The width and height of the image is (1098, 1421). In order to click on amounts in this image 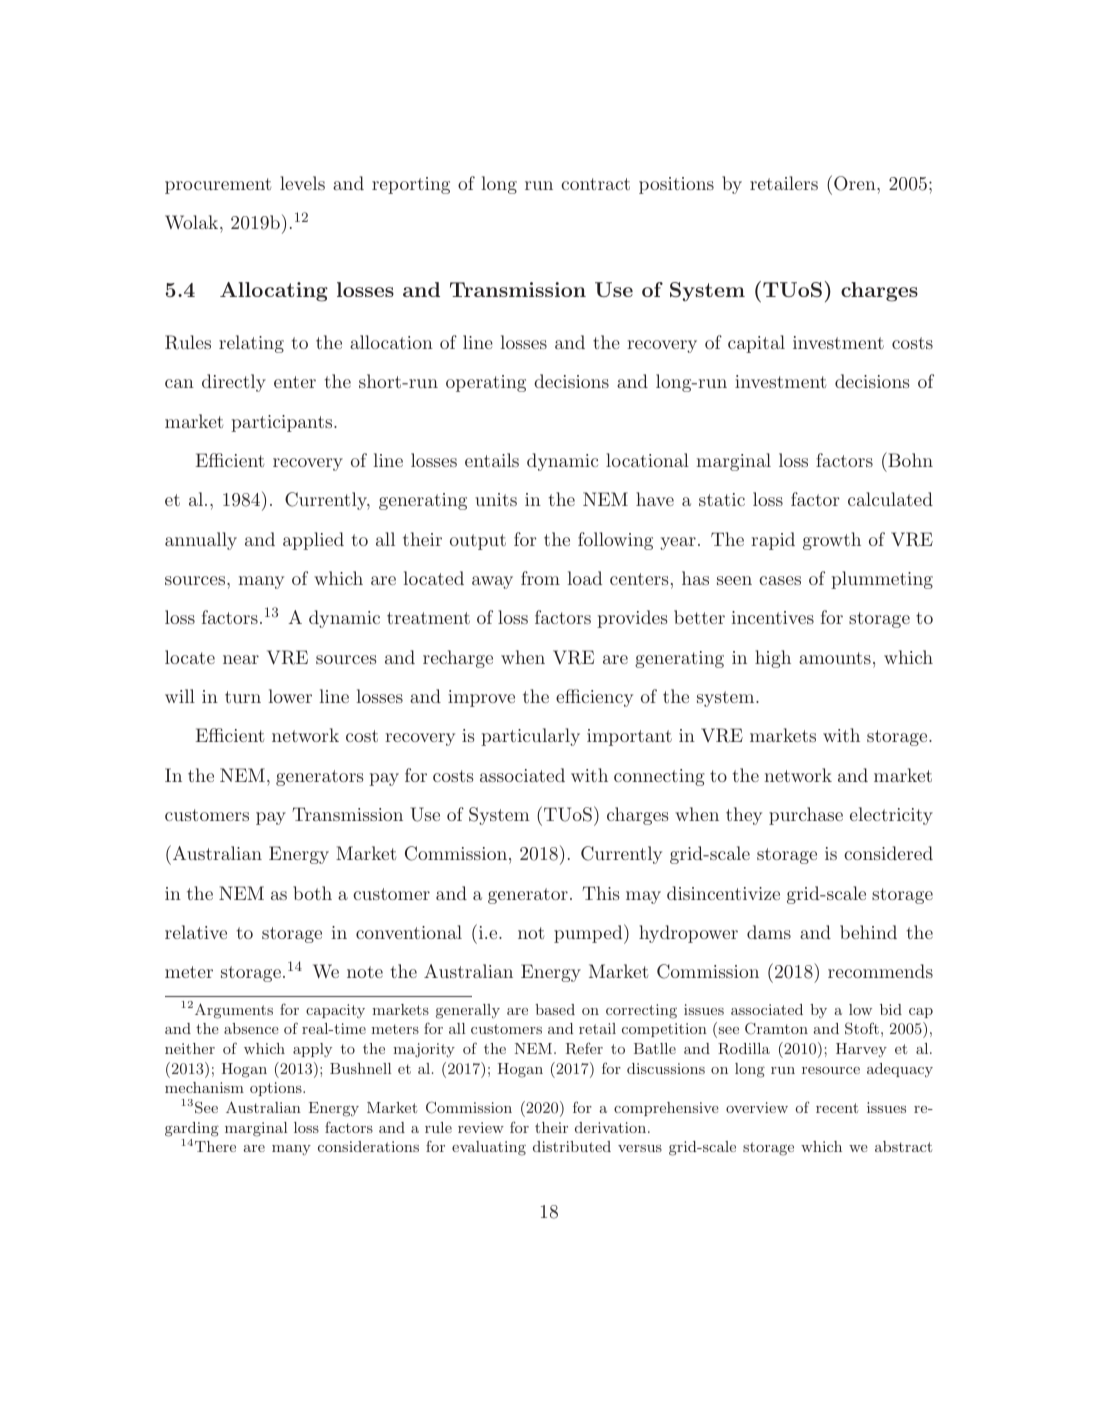, I will do `click(835, 658)`.
